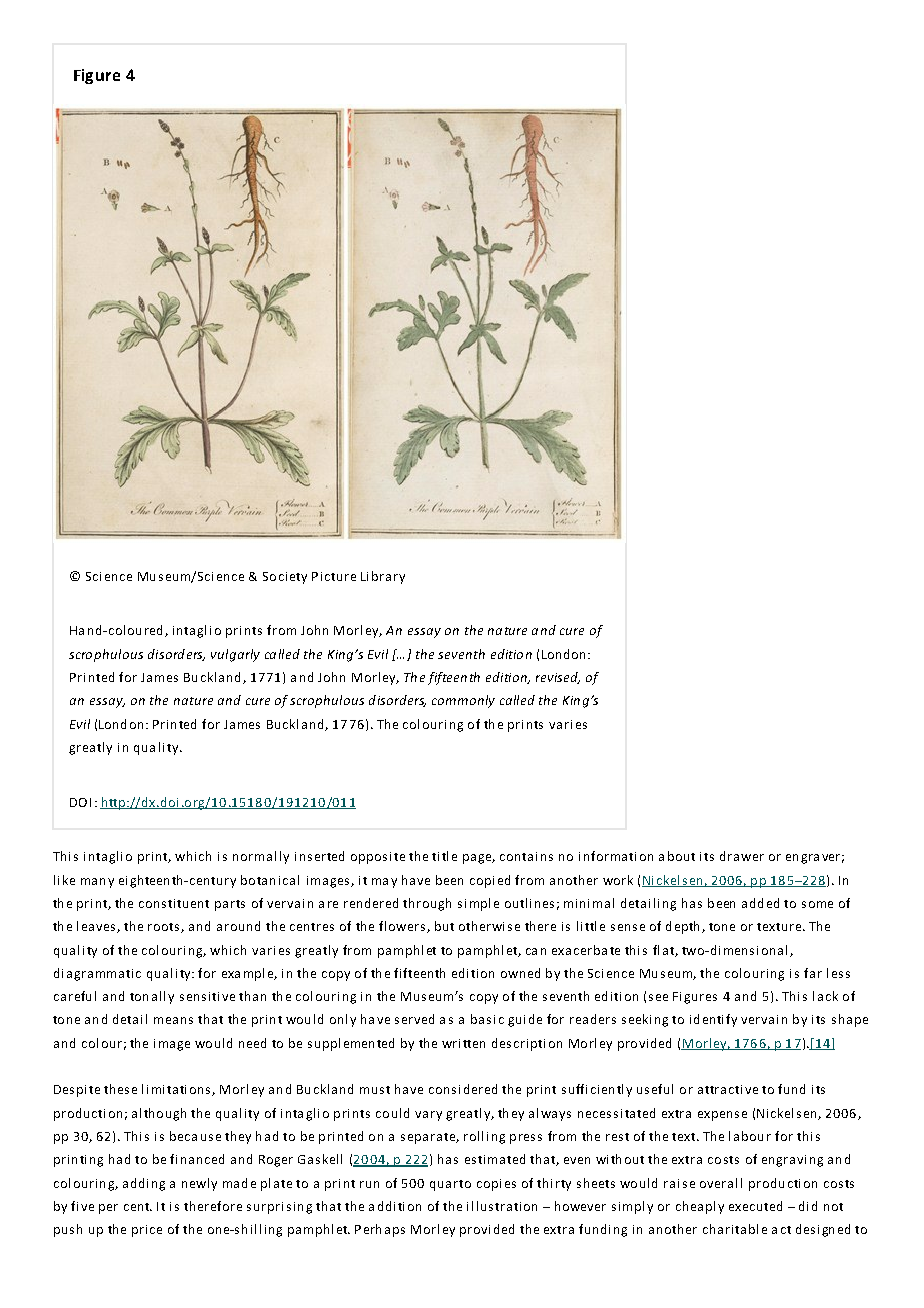  I want to click on price, so click(147, 1231).
